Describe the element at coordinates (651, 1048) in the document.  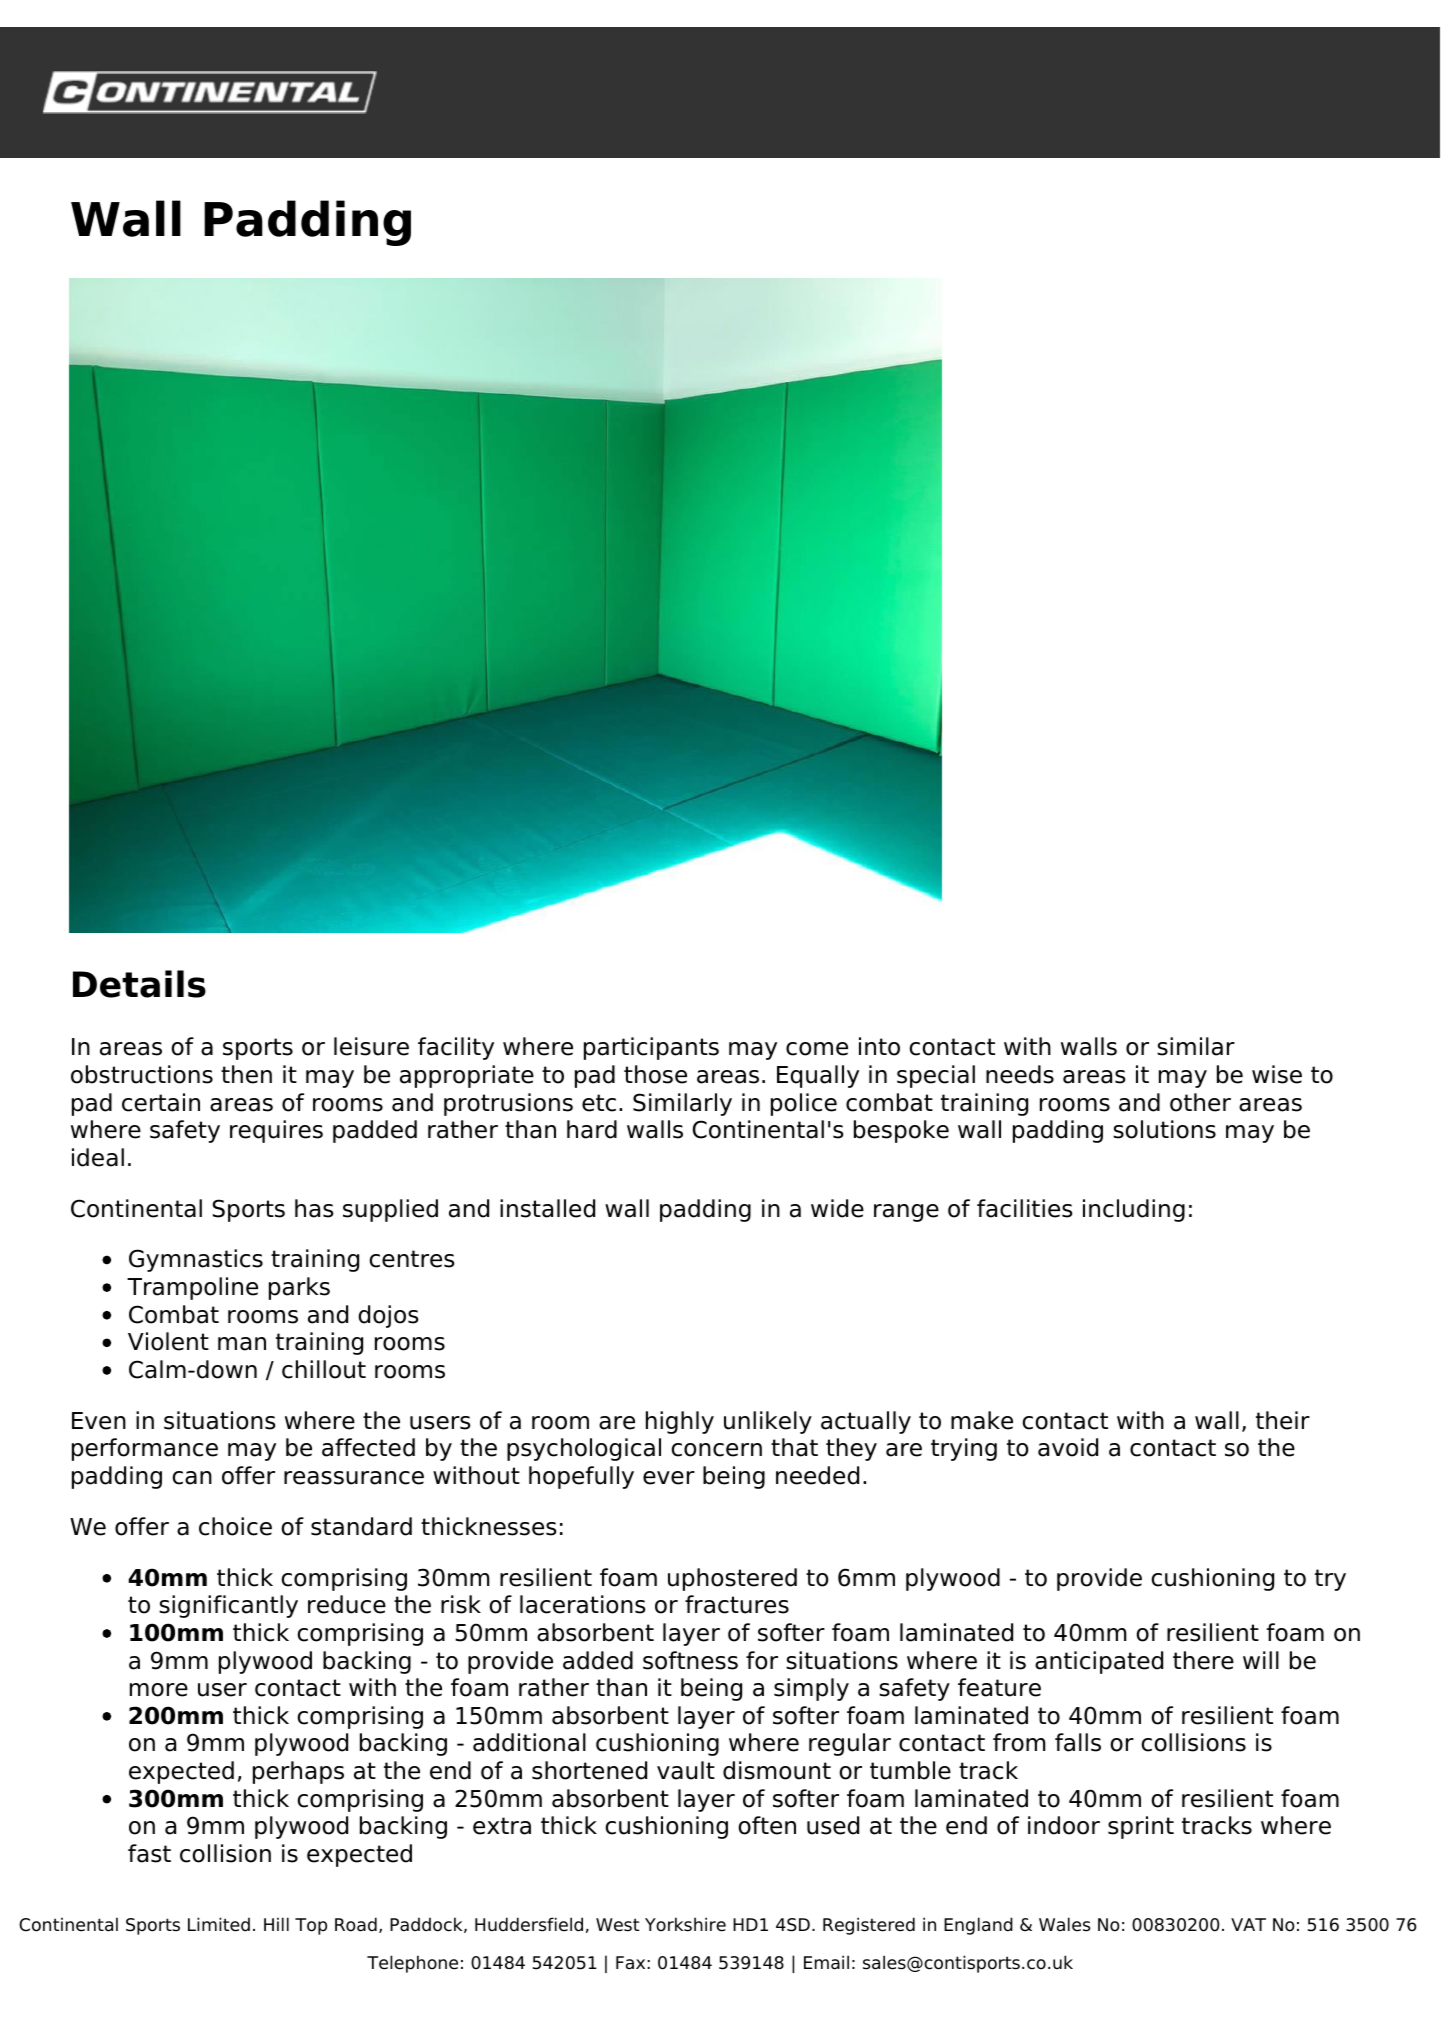
I see `participants` at that location.
